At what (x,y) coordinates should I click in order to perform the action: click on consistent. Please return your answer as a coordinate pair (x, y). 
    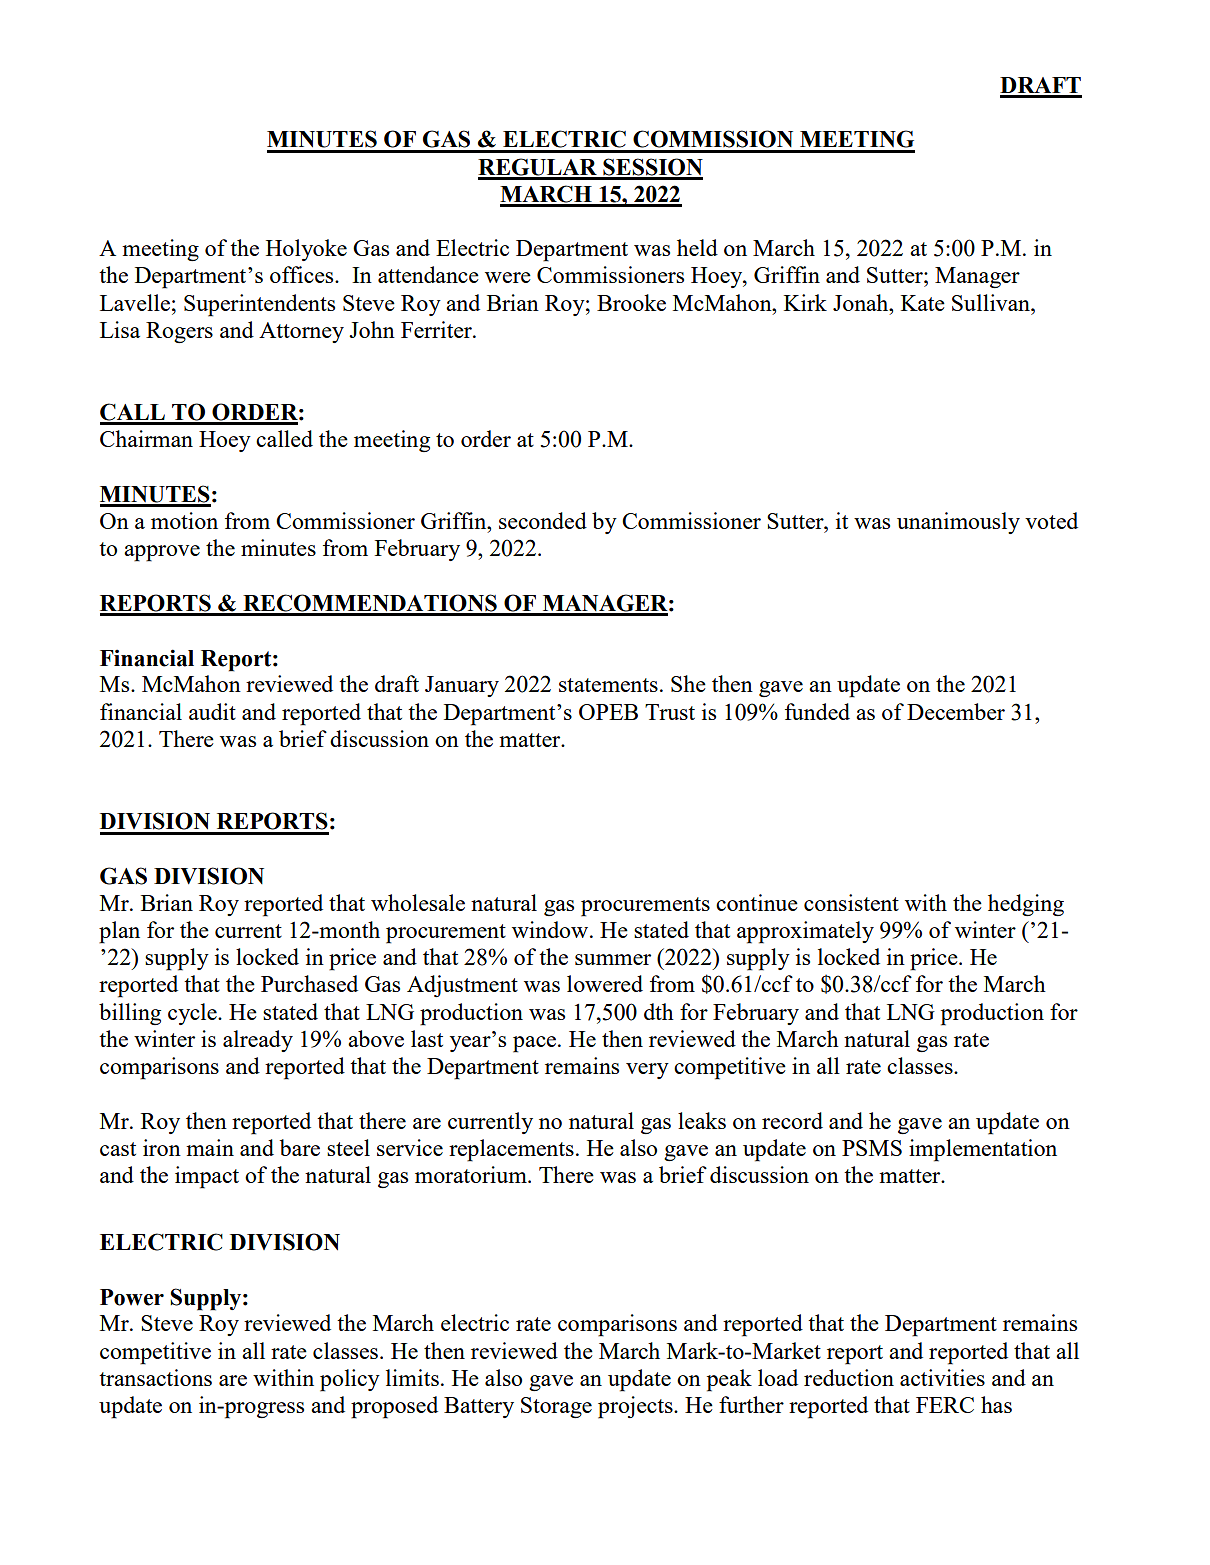
    Looking at the image, I should click on (851, 902).
